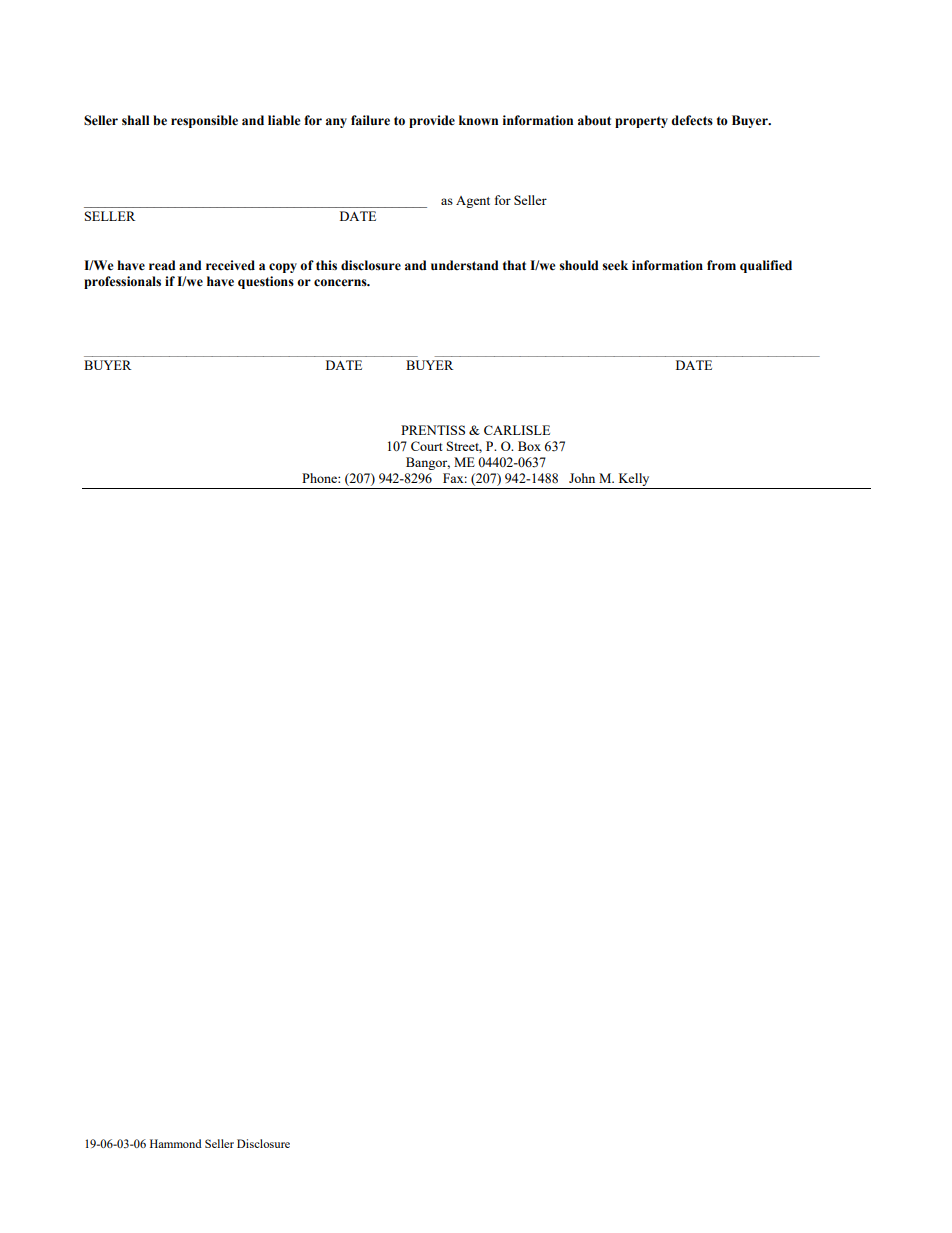 The width and height of the document is (952, 1233). Describe the element at coordinates (432, 121) in the document. I see `provide` at that location.
